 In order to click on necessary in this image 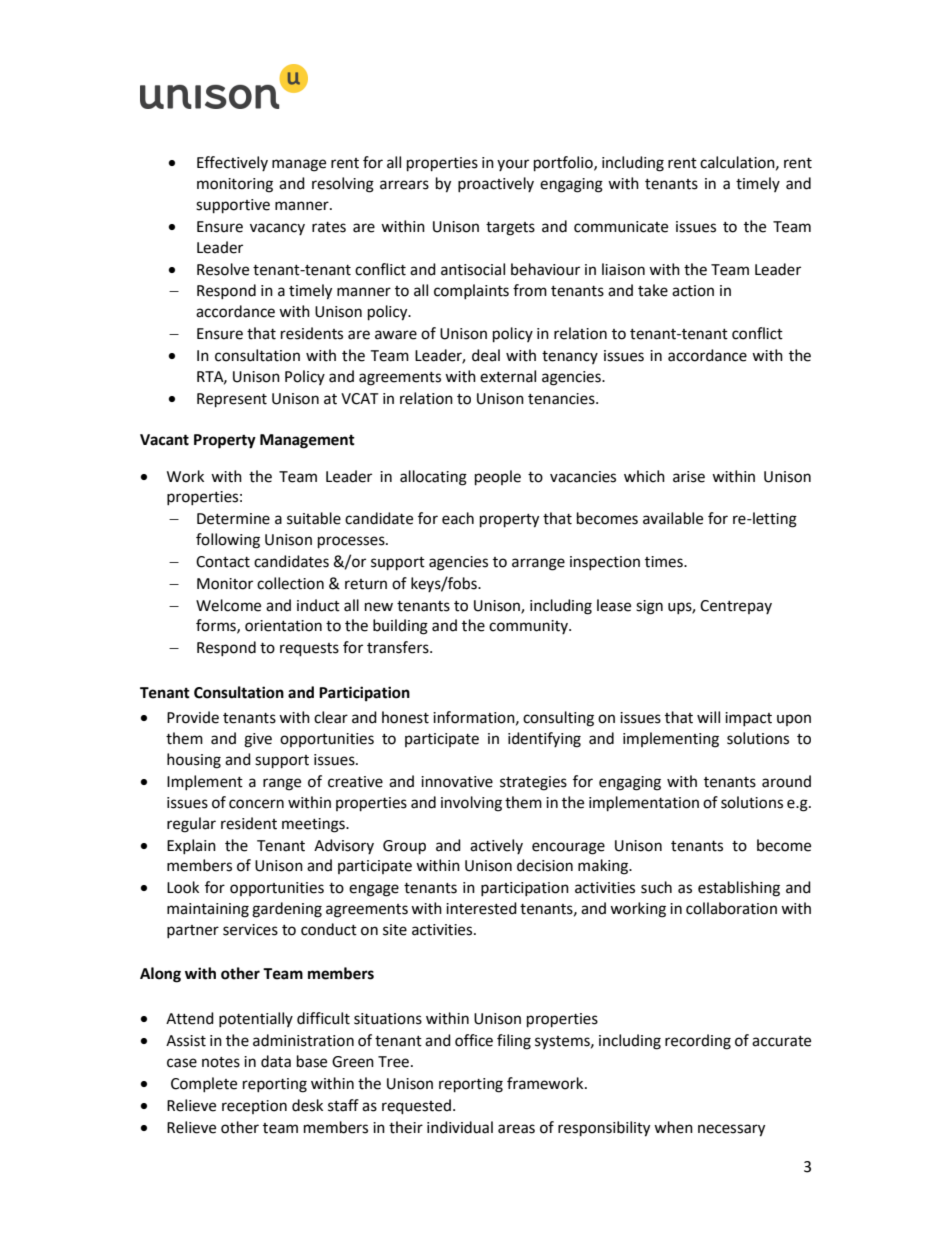, I will do `click(731, 1130)`.
